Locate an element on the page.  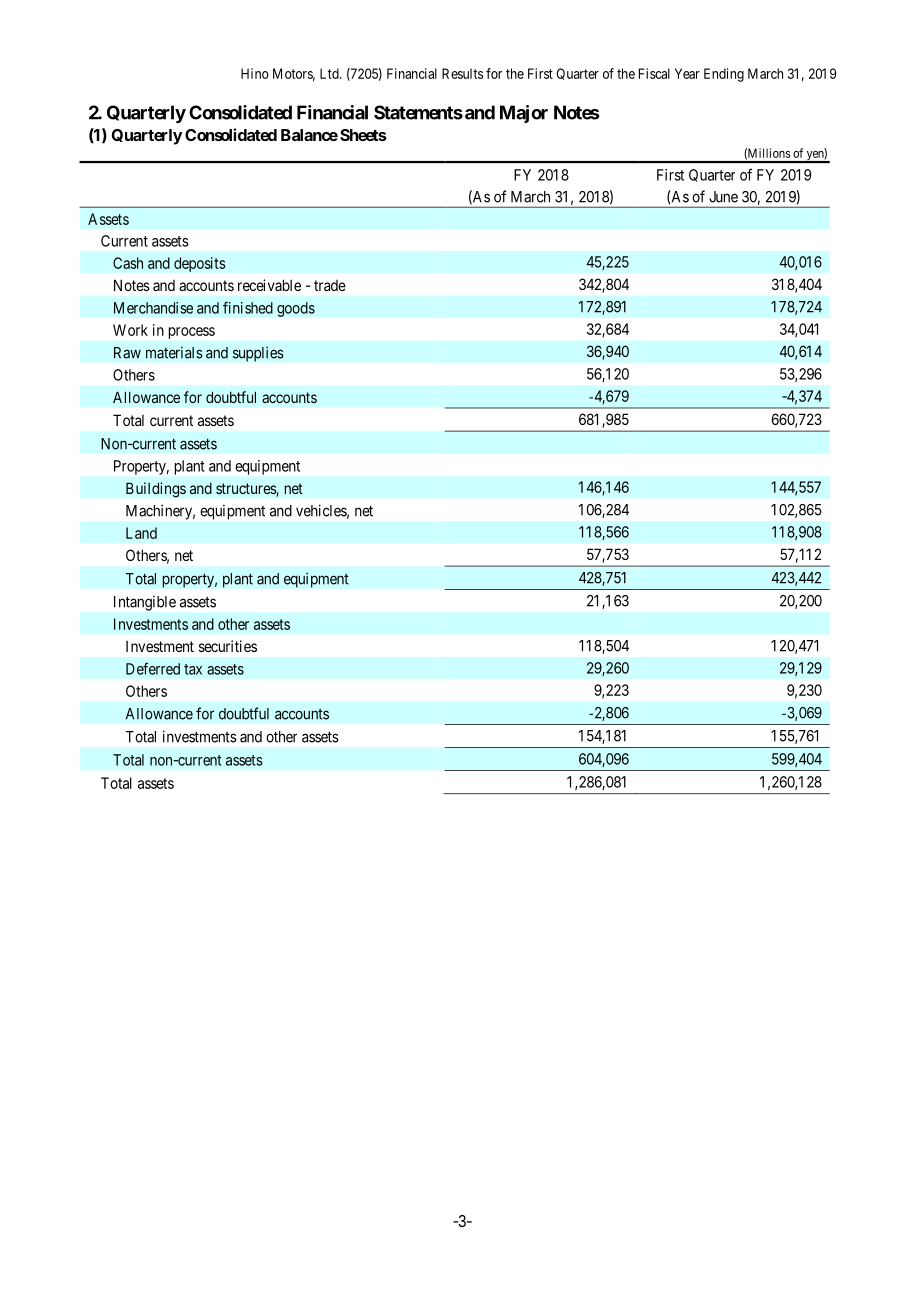
deposits is located at coordinates (200, 264).
